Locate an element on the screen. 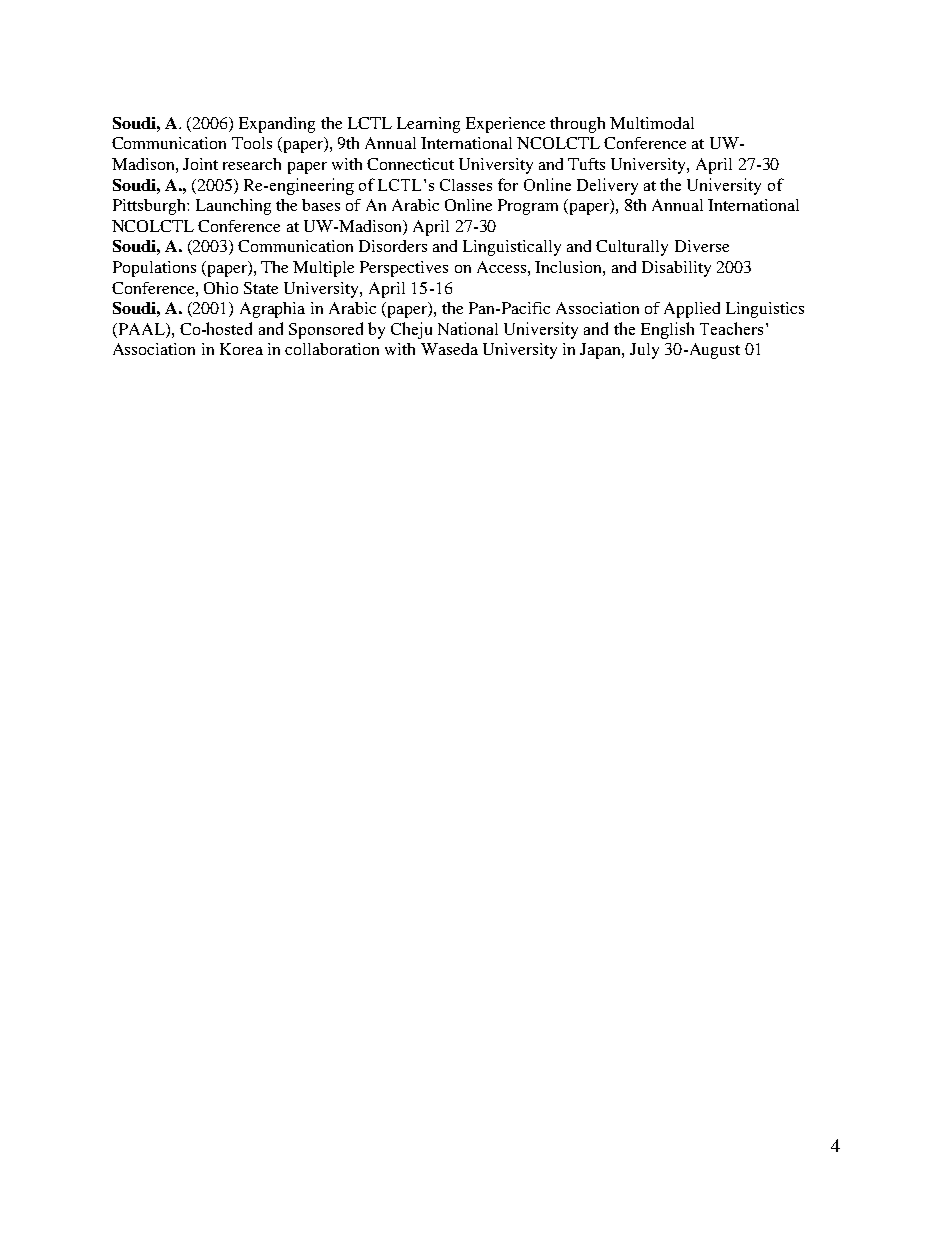 This screenshot has height=1233, width=952. Delivery is located at coordinates (607, 186).
